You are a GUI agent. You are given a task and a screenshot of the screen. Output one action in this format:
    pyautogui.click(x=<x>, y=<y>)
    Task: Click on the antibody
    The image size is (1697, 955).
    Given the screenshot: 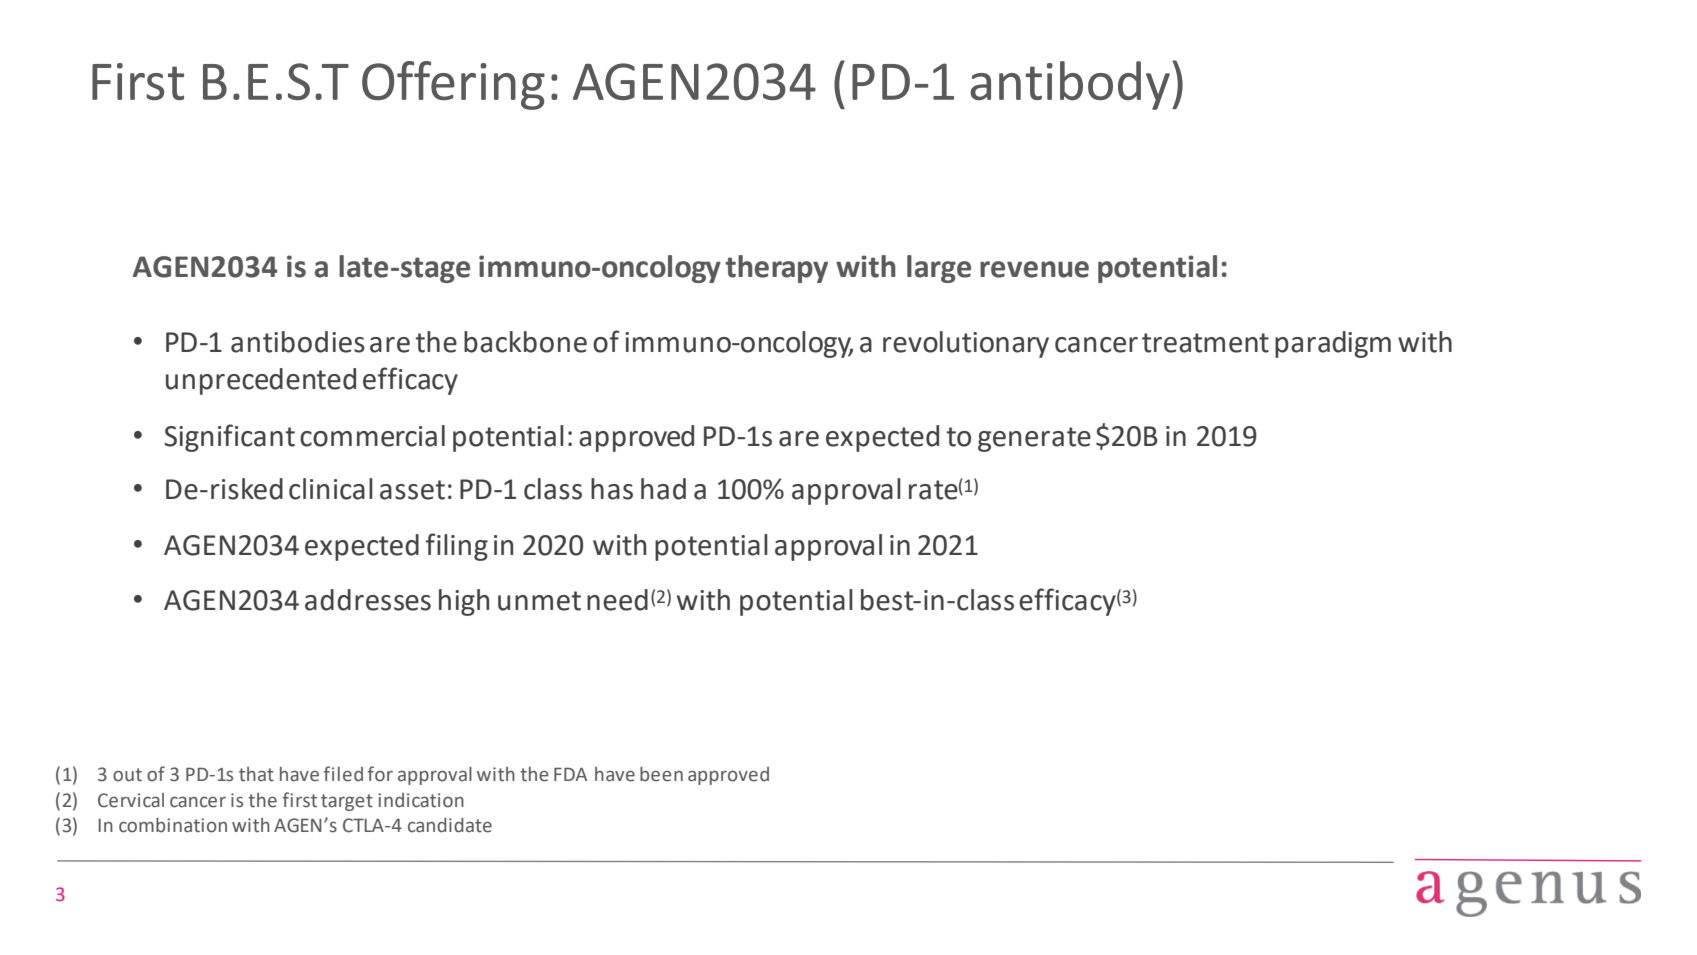 What is the action you would take?
    pyautogui.click(x=1070, y=85)
